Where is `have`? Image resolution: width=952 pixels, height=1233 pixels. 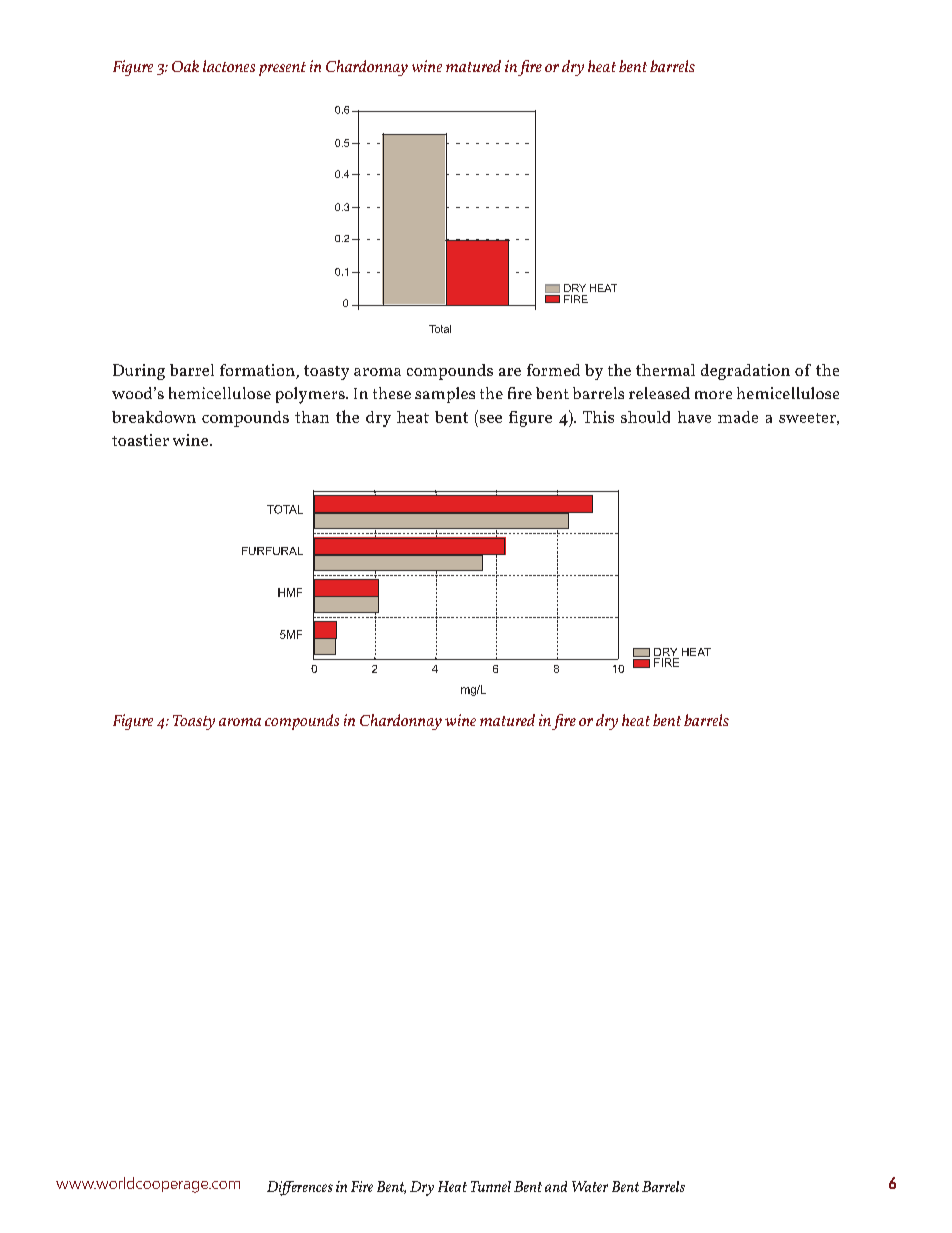 have is located at coordinates (694, 417).
